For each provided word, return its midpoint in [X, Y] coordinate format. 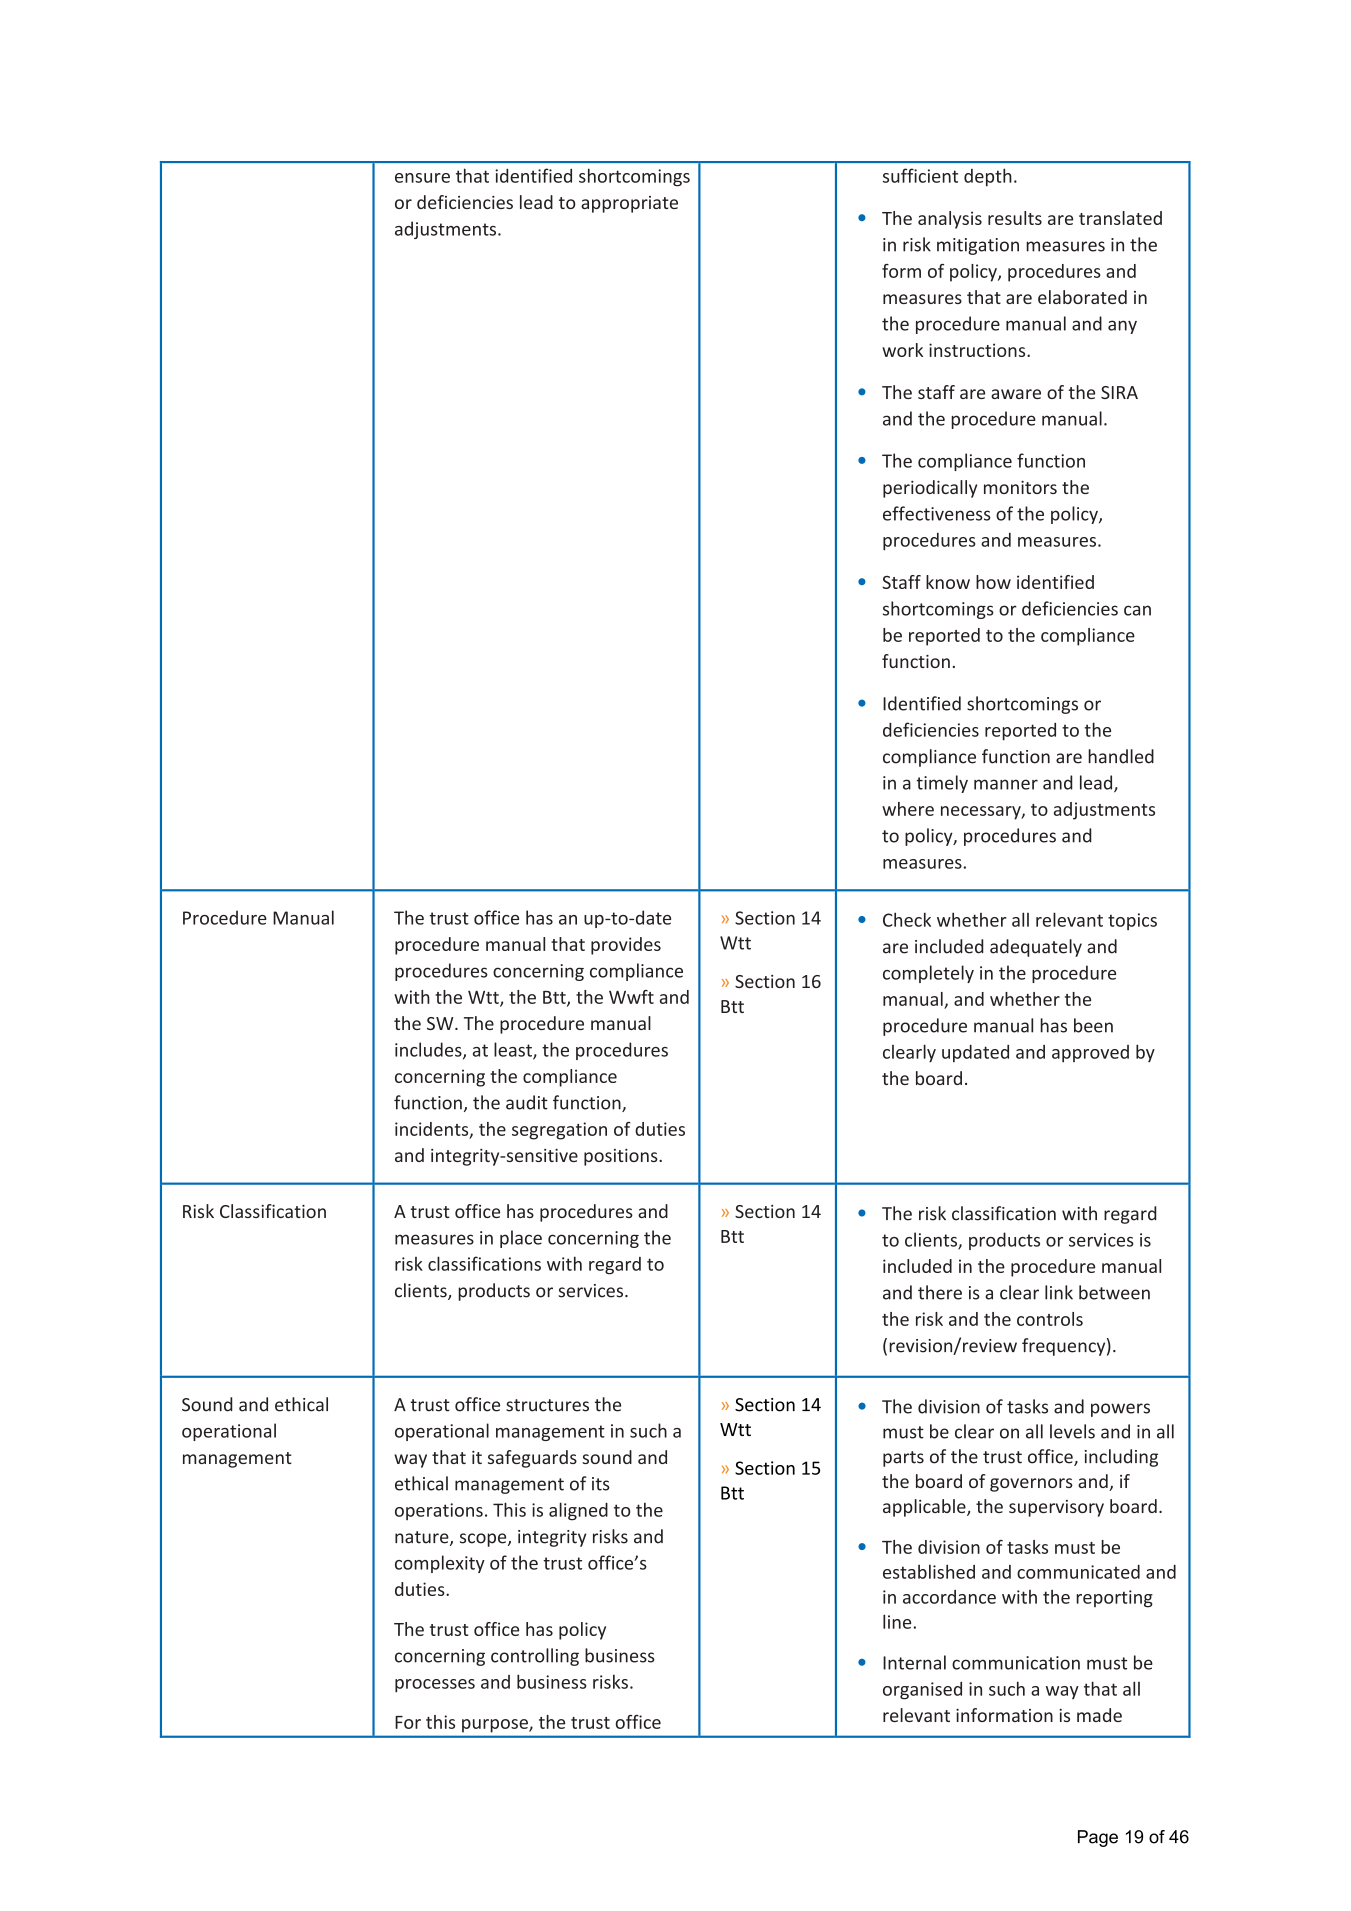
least [514, 1050]
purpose [496, 1726]
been [1093, 1025]
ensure [422, 178]
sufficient [920, 175]
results [1015, 218]
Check [907, 919]
